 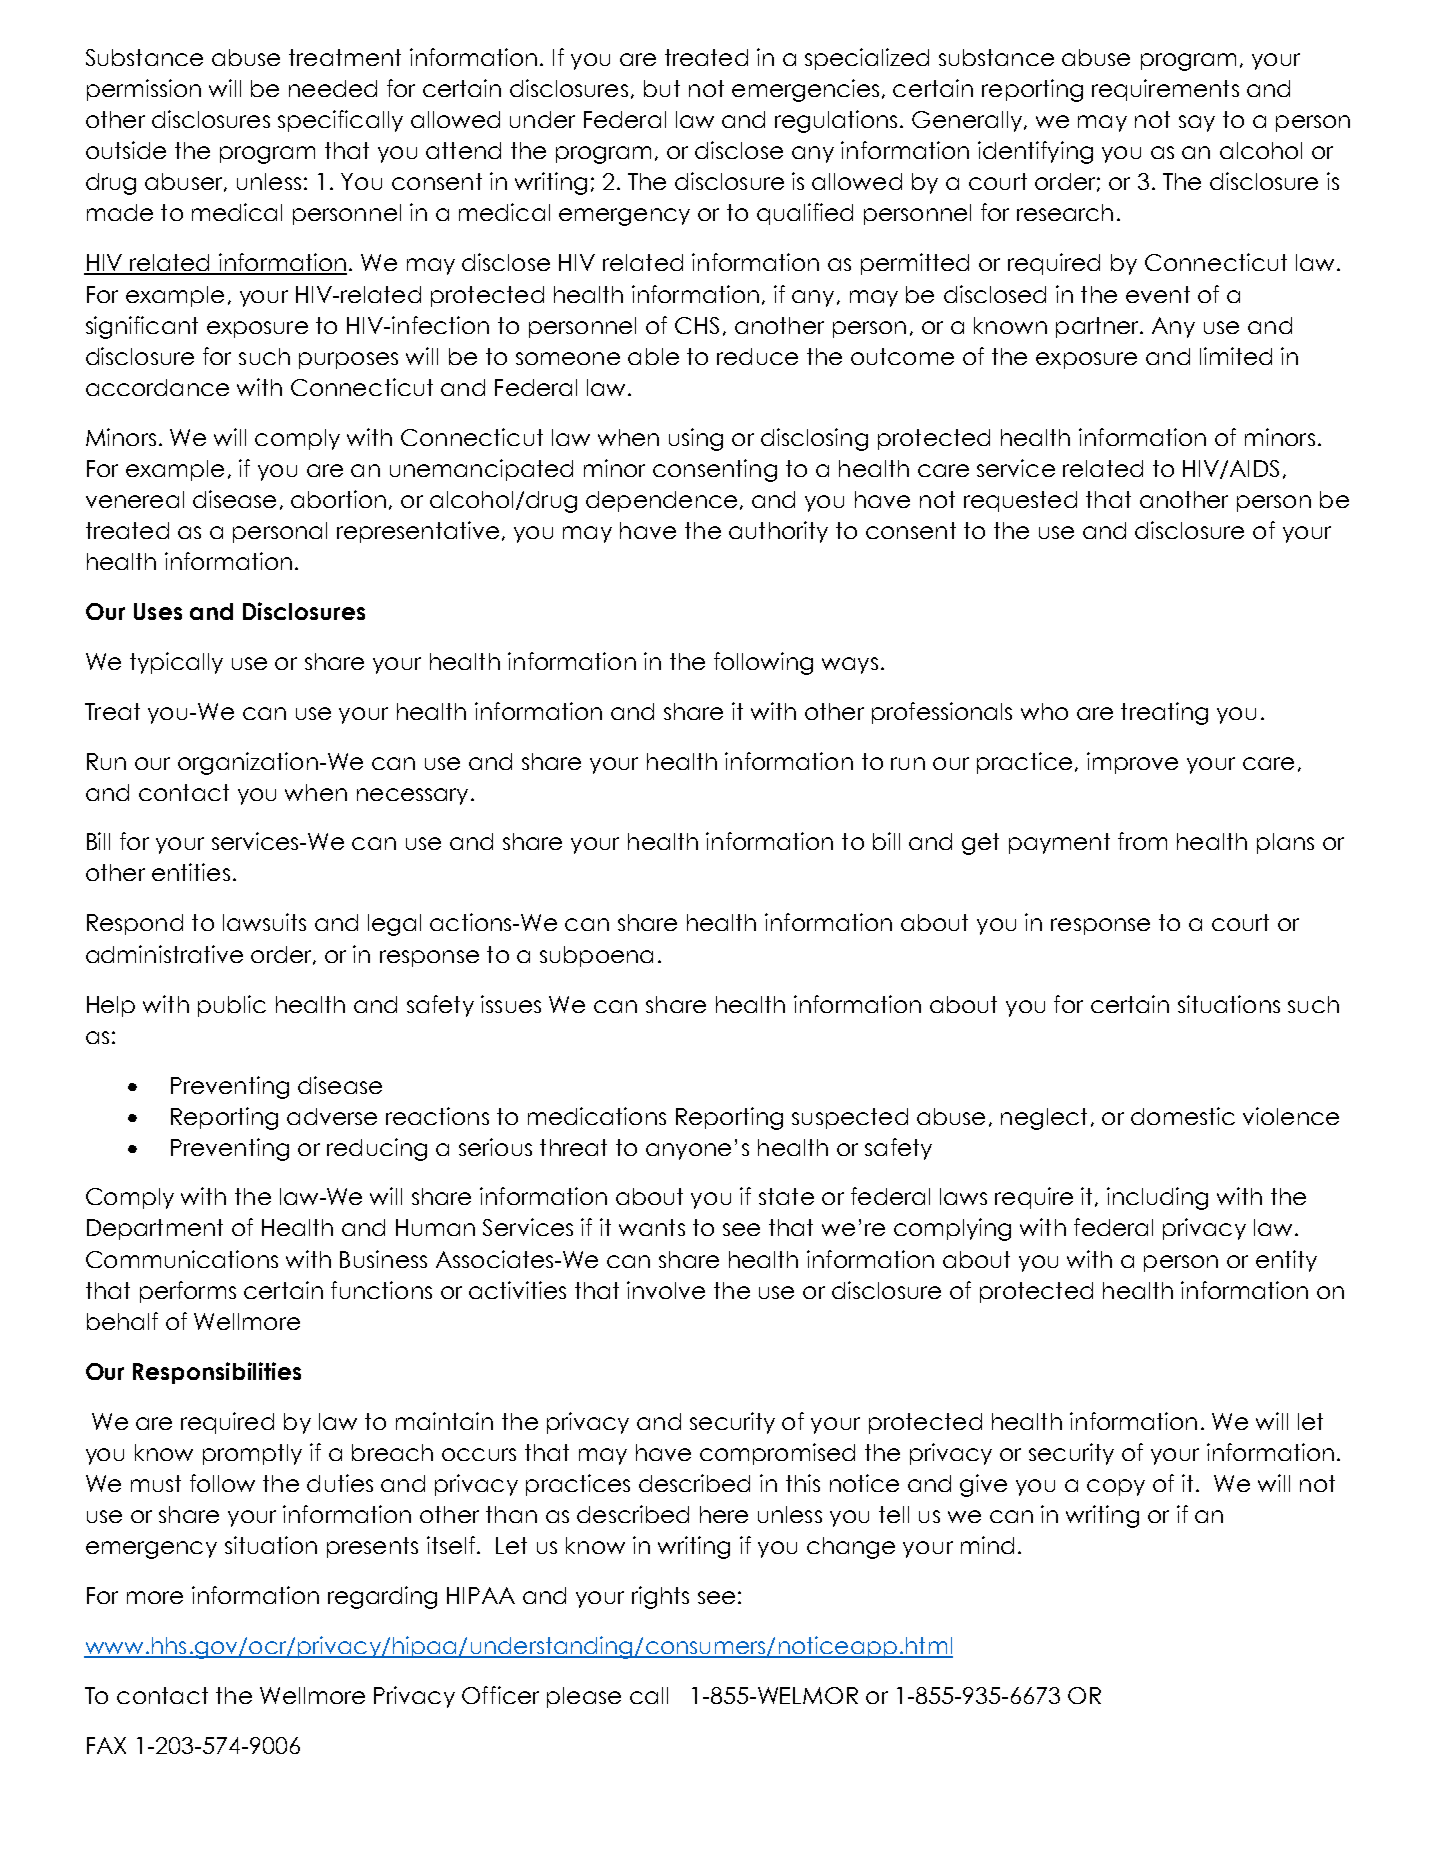 I want to click on needed, so click(x=333, y=88).
